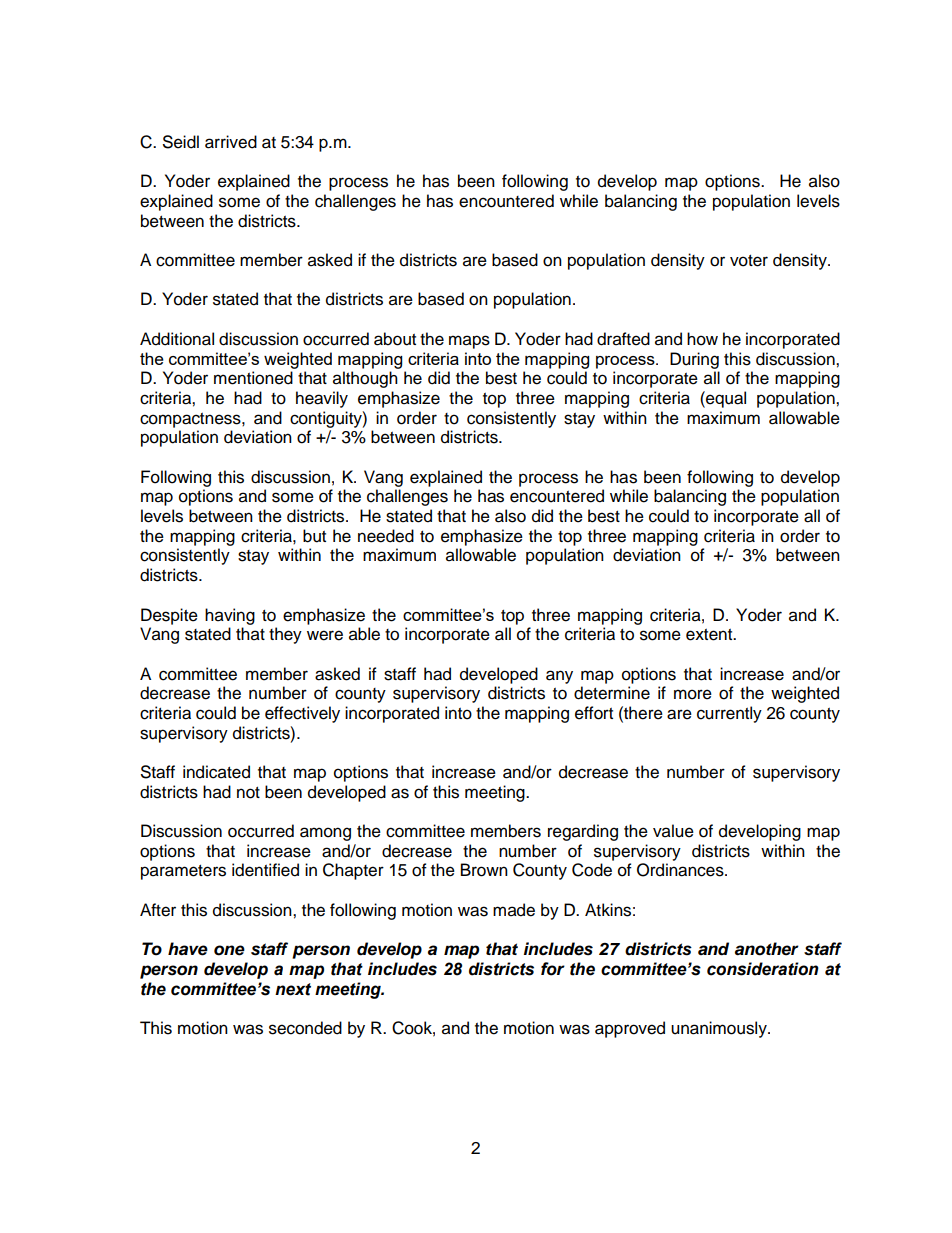  I want to click on extent, so click(710, 635).
